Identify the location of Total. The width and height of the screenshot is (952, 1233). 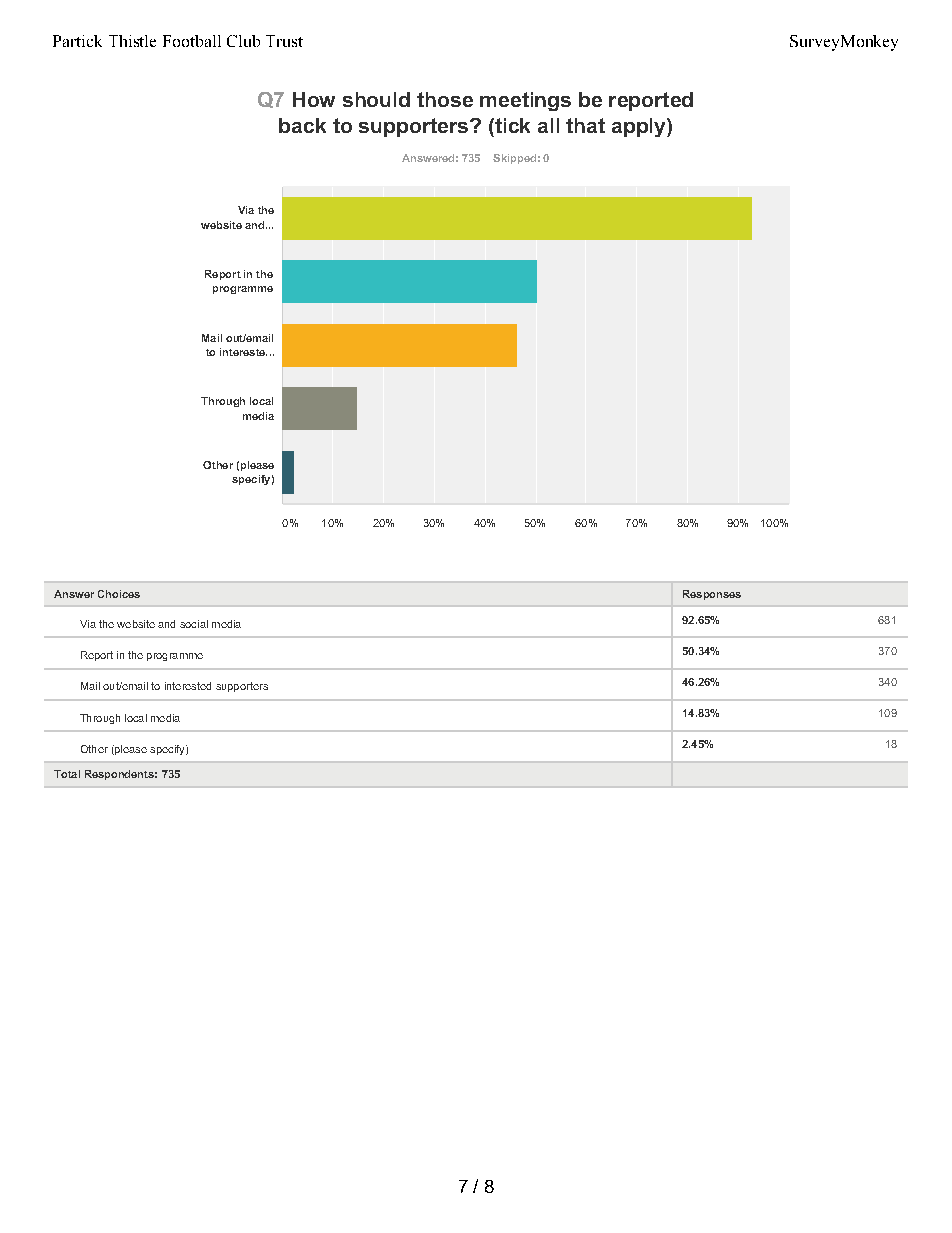
(67, 774).
